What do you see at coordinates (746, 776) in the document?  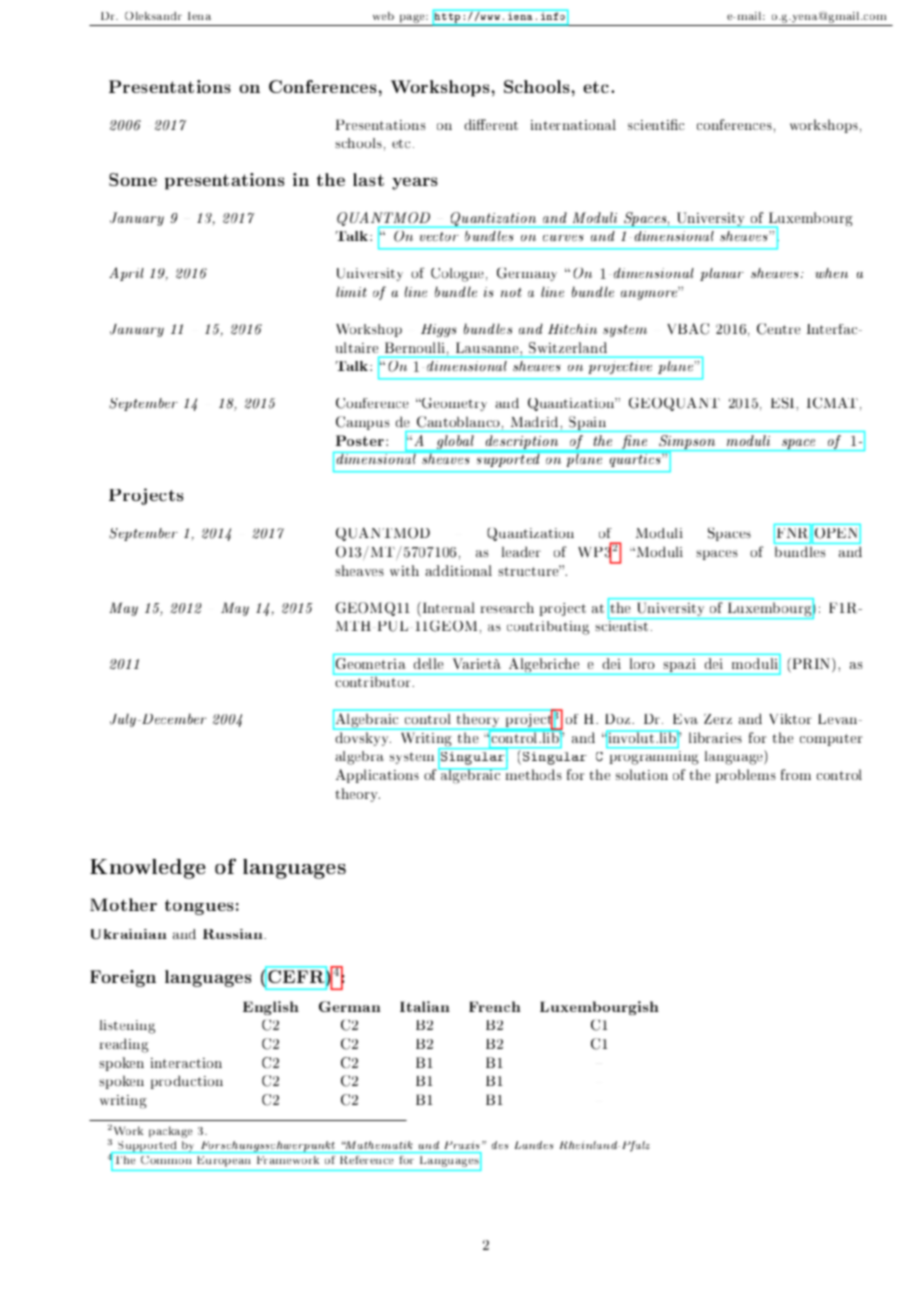 I see `problems` at bounding box center [746, 776].
